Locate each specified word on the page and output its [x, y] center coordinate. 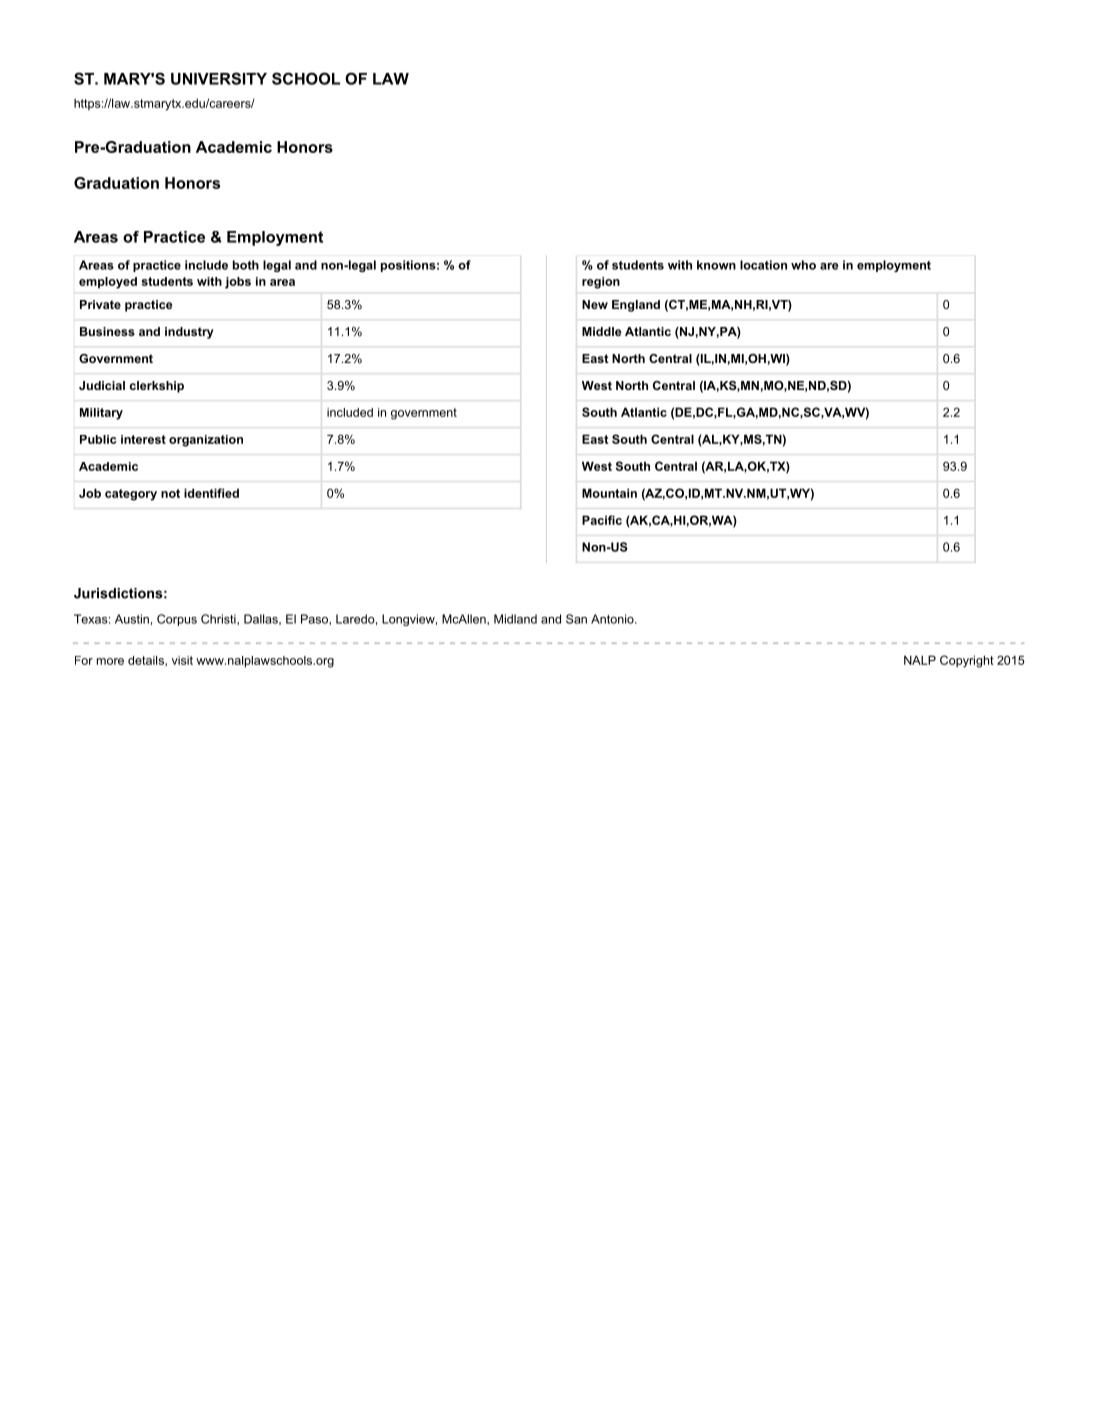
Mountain [609, 493]
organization [206, 441]
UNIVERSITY [219, 78]
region [601, 283]
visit [182, 660]
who [803, 265]
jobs [238, 283]
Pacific [602, 520]
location [763, 265]
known [716, 265]
